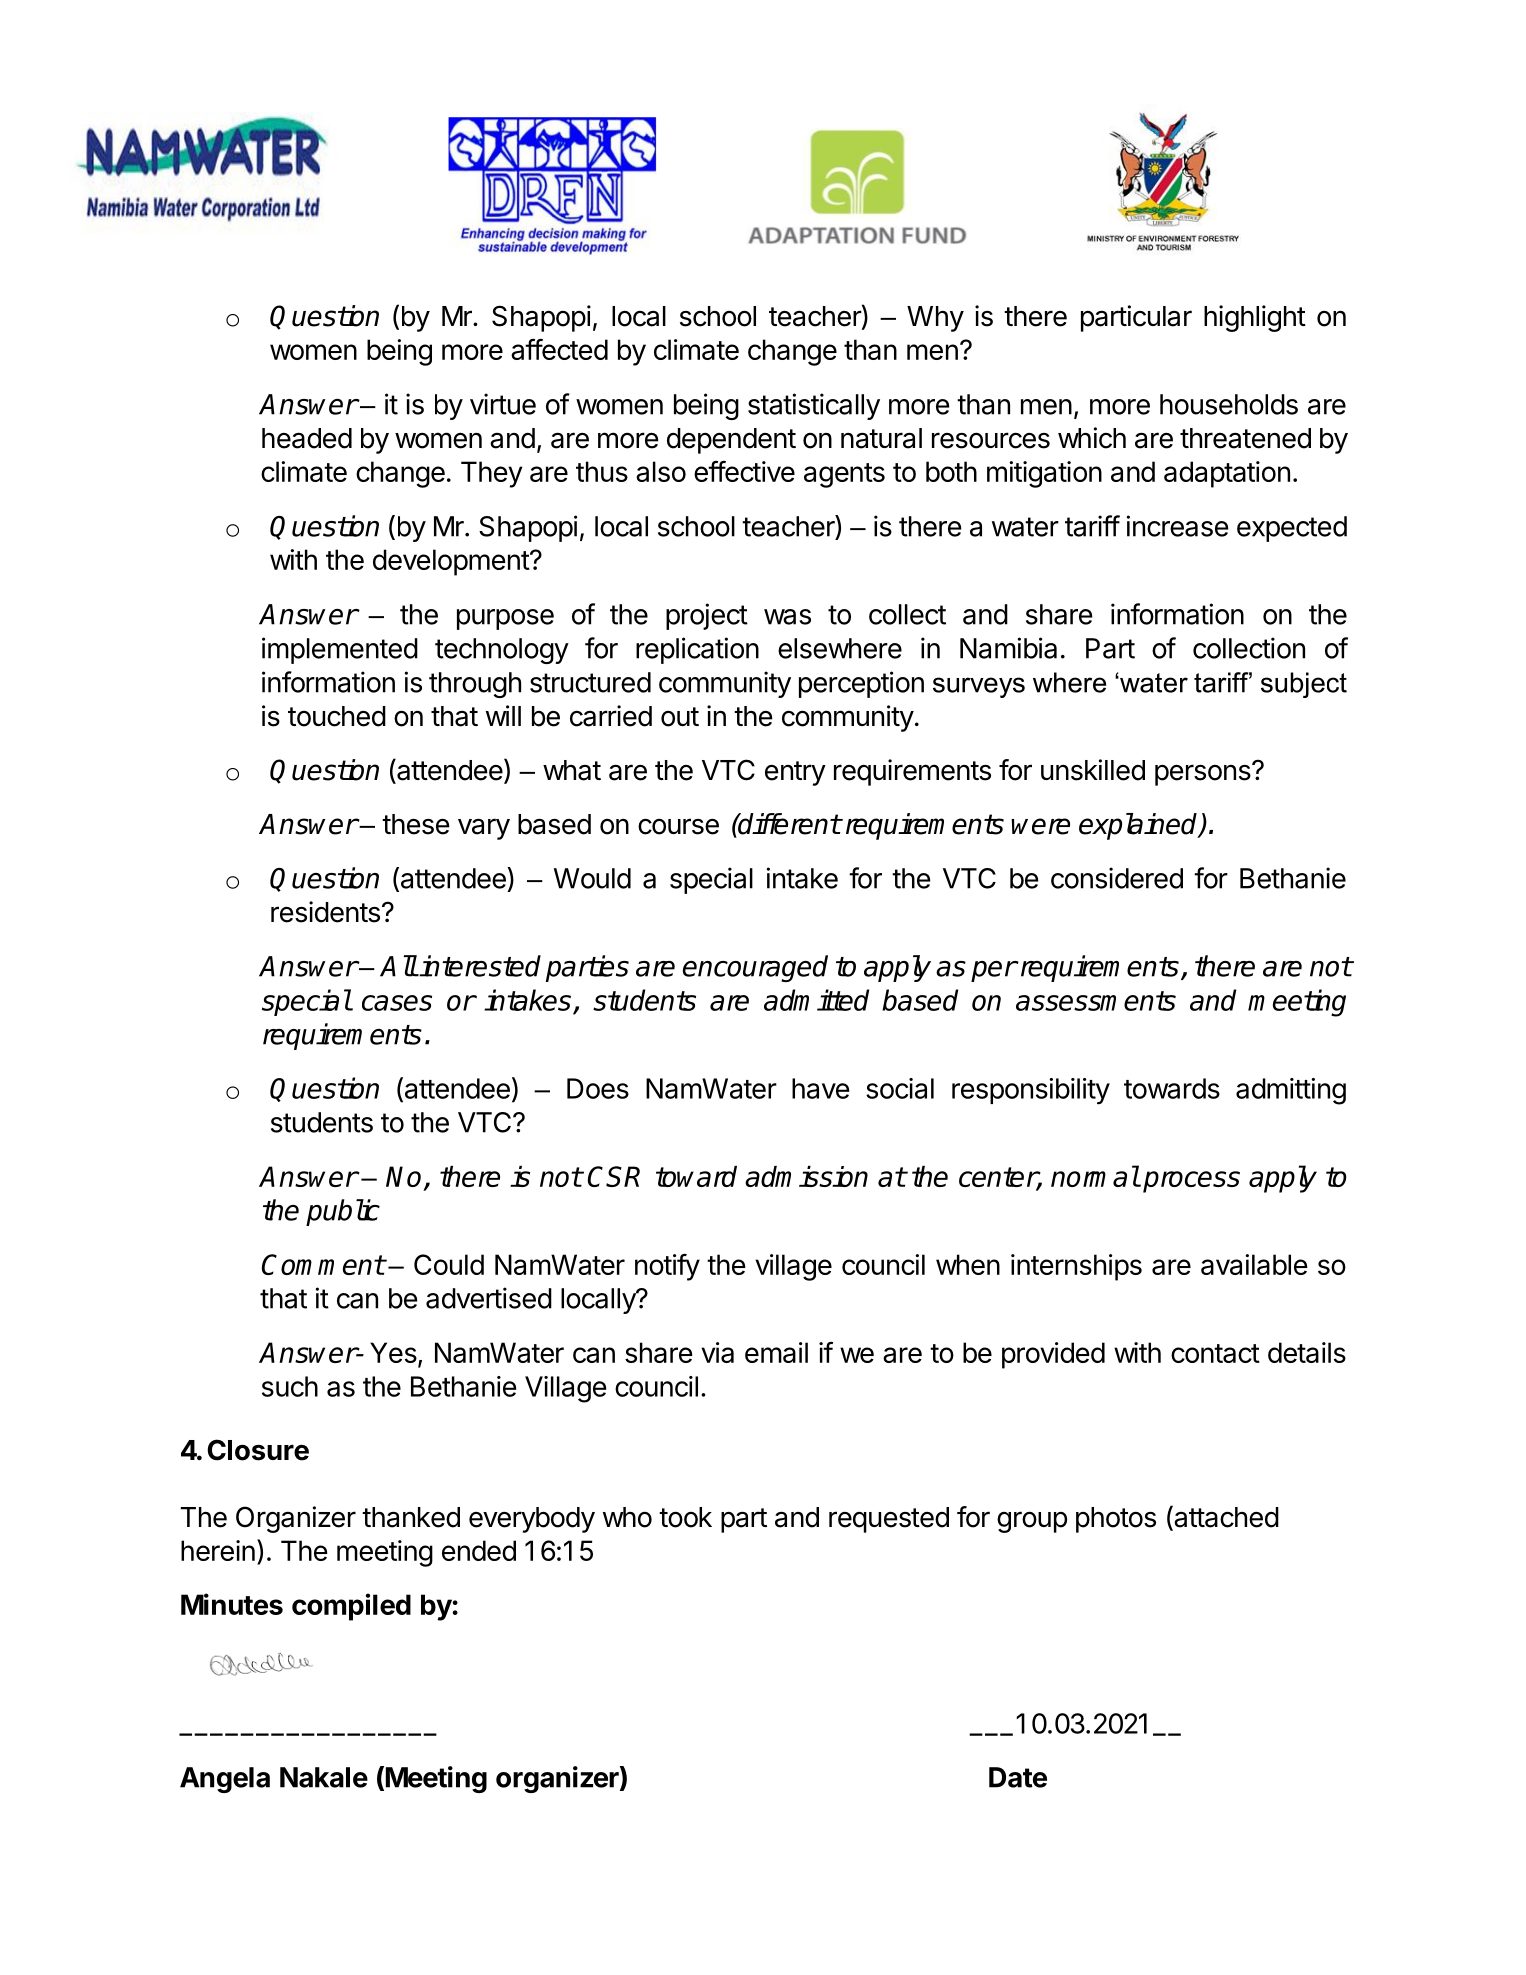  What do you see at coordinates (290, 1386) in the document?
I see `such` at bounding box center [290, 1386].
